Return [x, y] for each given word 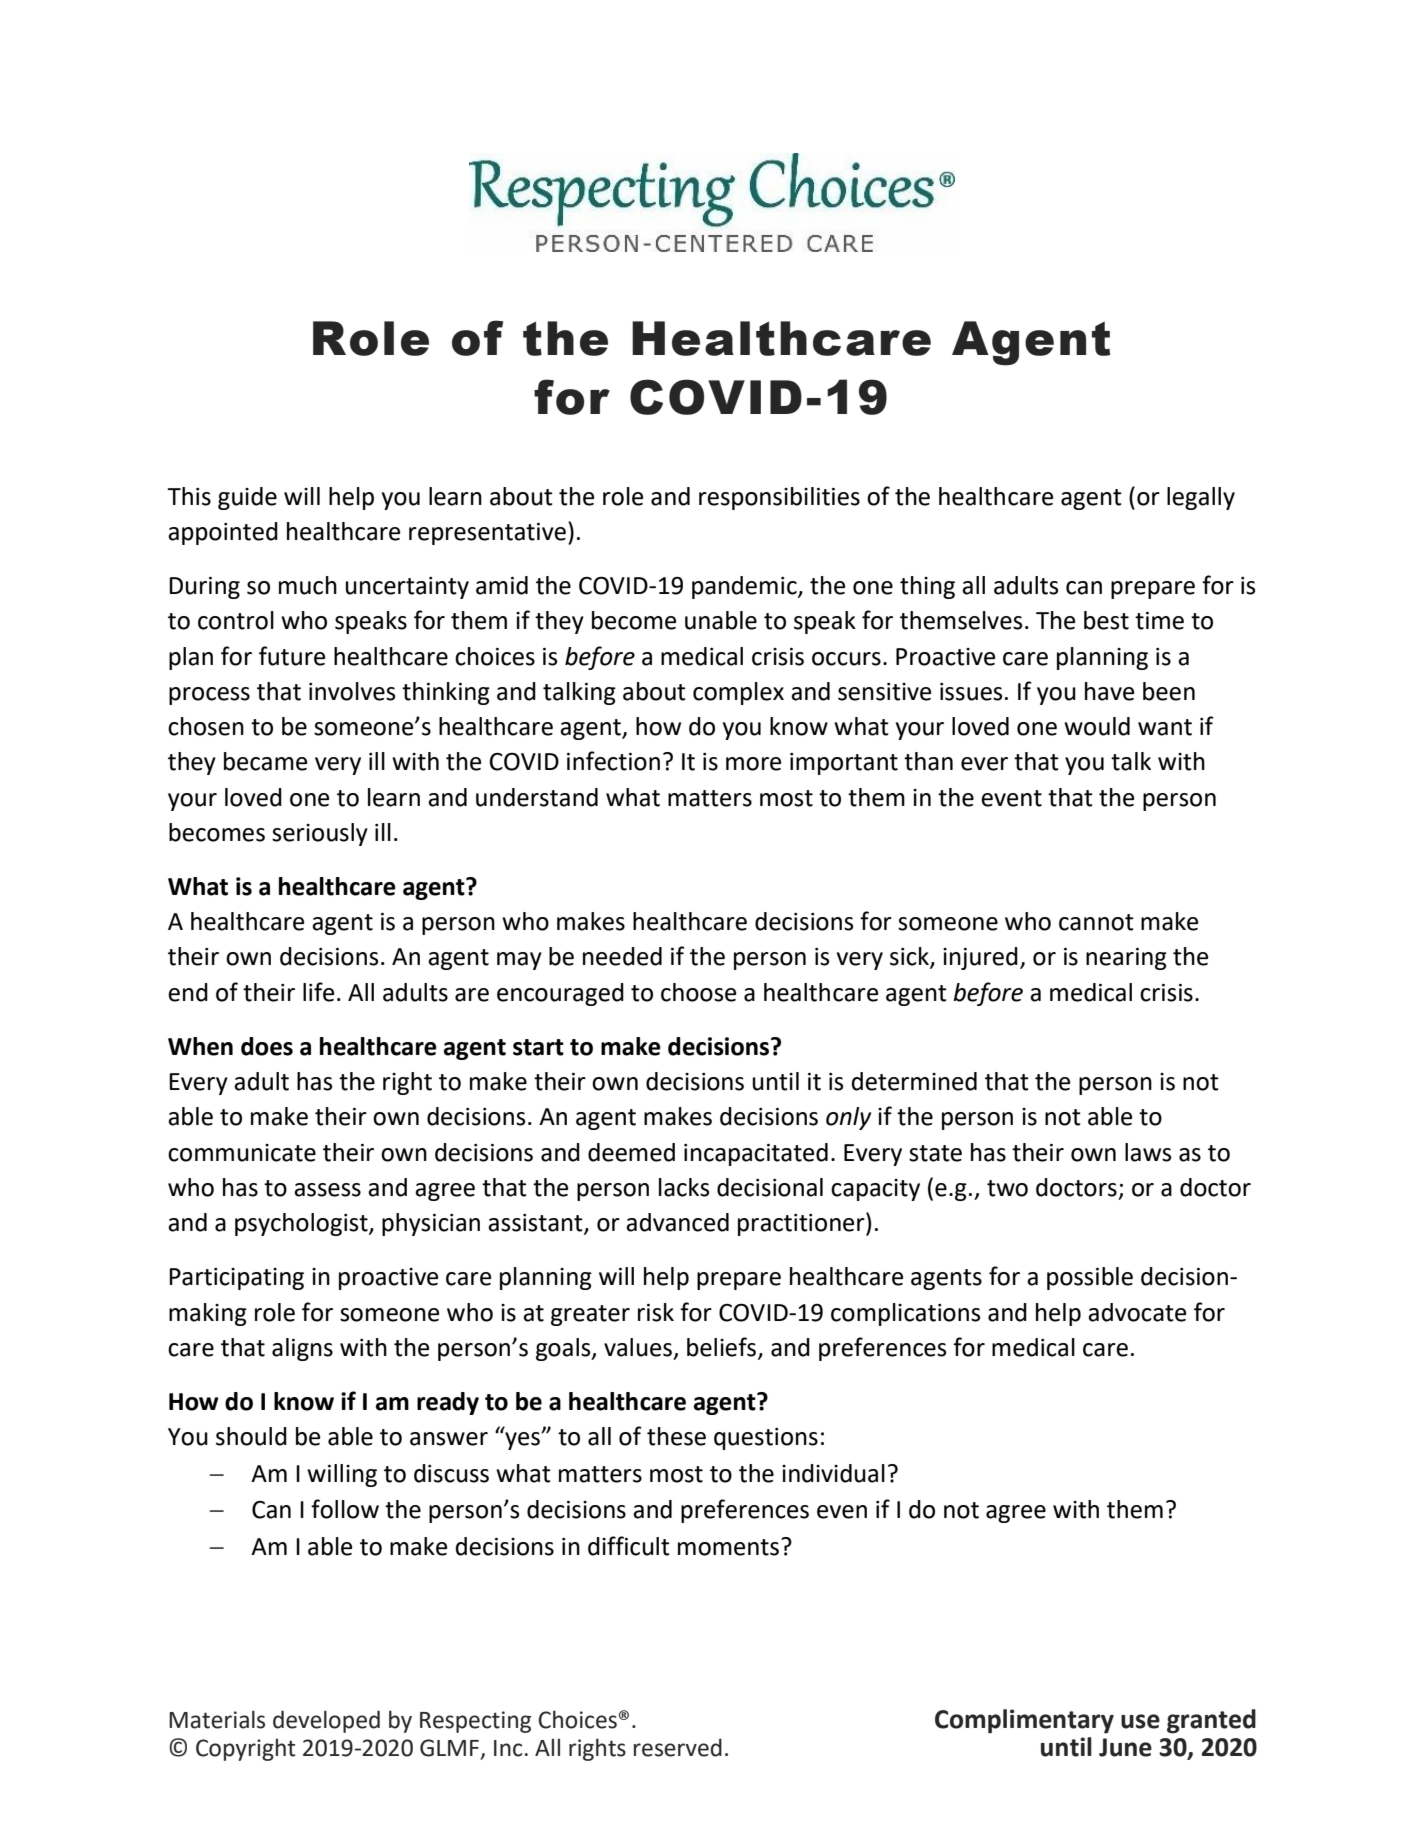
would [1097, 726]
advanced [677, 1222]
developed [326, 1721]
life [318, 992]
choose [698, 992]
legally [1201, 498]
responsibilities [779, 498]
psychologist [302, 1224]
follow [345, 1509]
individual [833, 1473]
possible [1090, 1278]
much [308, 585]
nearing [1126, 959]
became [265, 761]
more [753, 764]
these [676, 1436]
